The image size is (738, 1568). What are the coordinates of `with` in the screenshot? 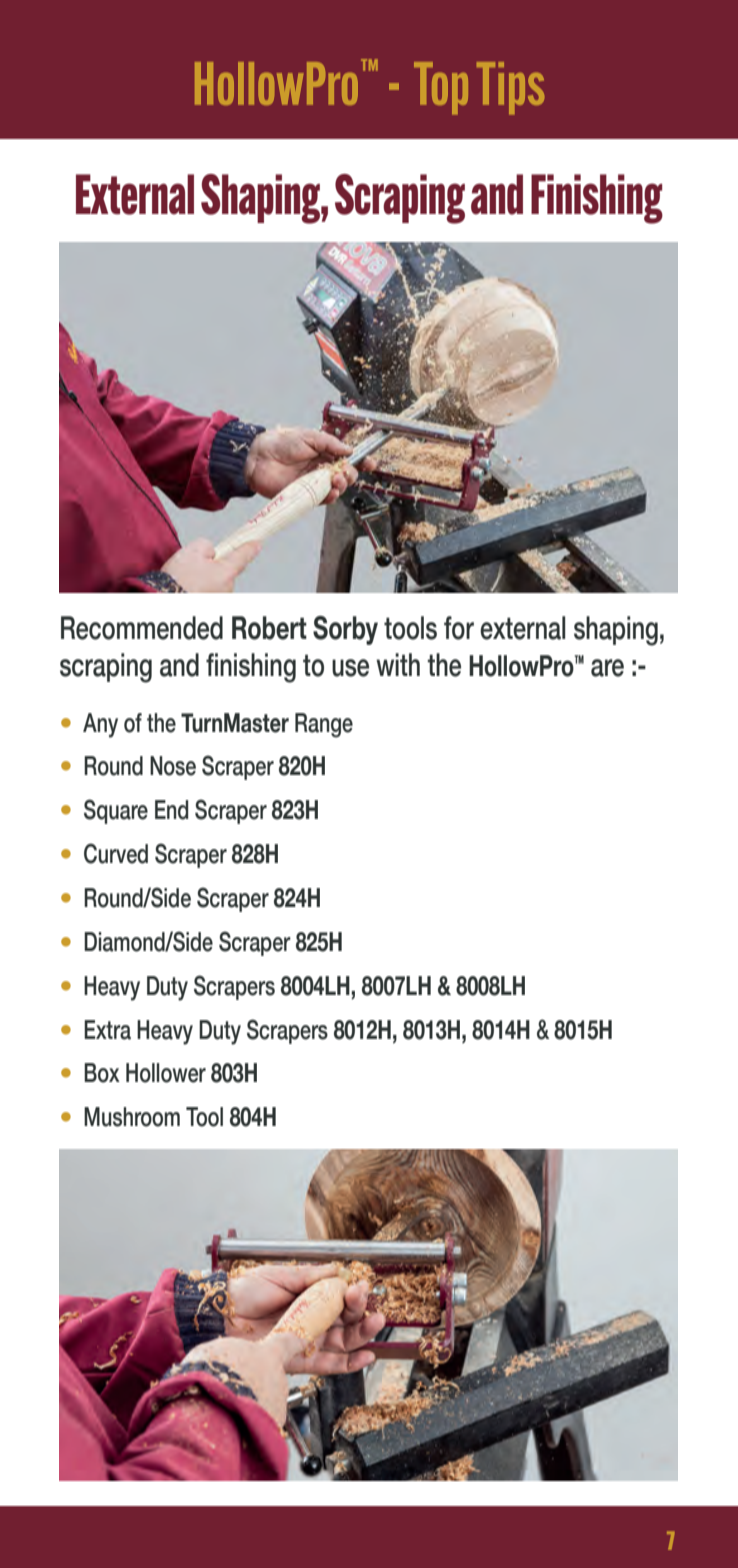 It's located at (398, 664).
